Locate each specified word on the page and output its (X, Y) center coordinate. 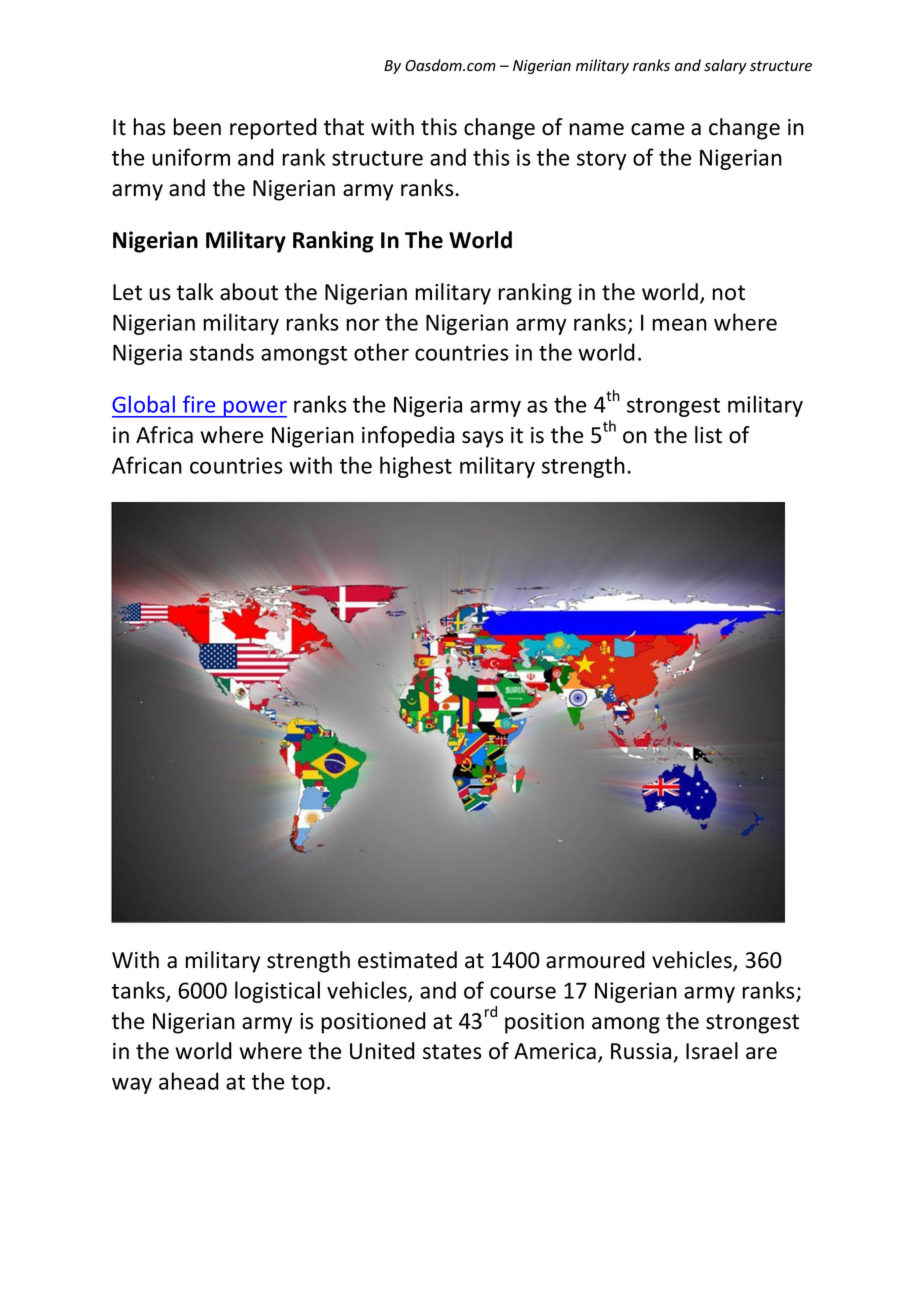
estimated (407, 960)
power (254, 409)
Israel (712, 1051)
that (344, 127)
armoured (595, 960)
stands (222, 352)
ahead (189, 1081)
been (197, 127)
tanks (139, 991)
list (708, 435)
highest (416, 467)
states (452, 1052)
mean (680, 324)
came (657, 129)
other (381, 352)
